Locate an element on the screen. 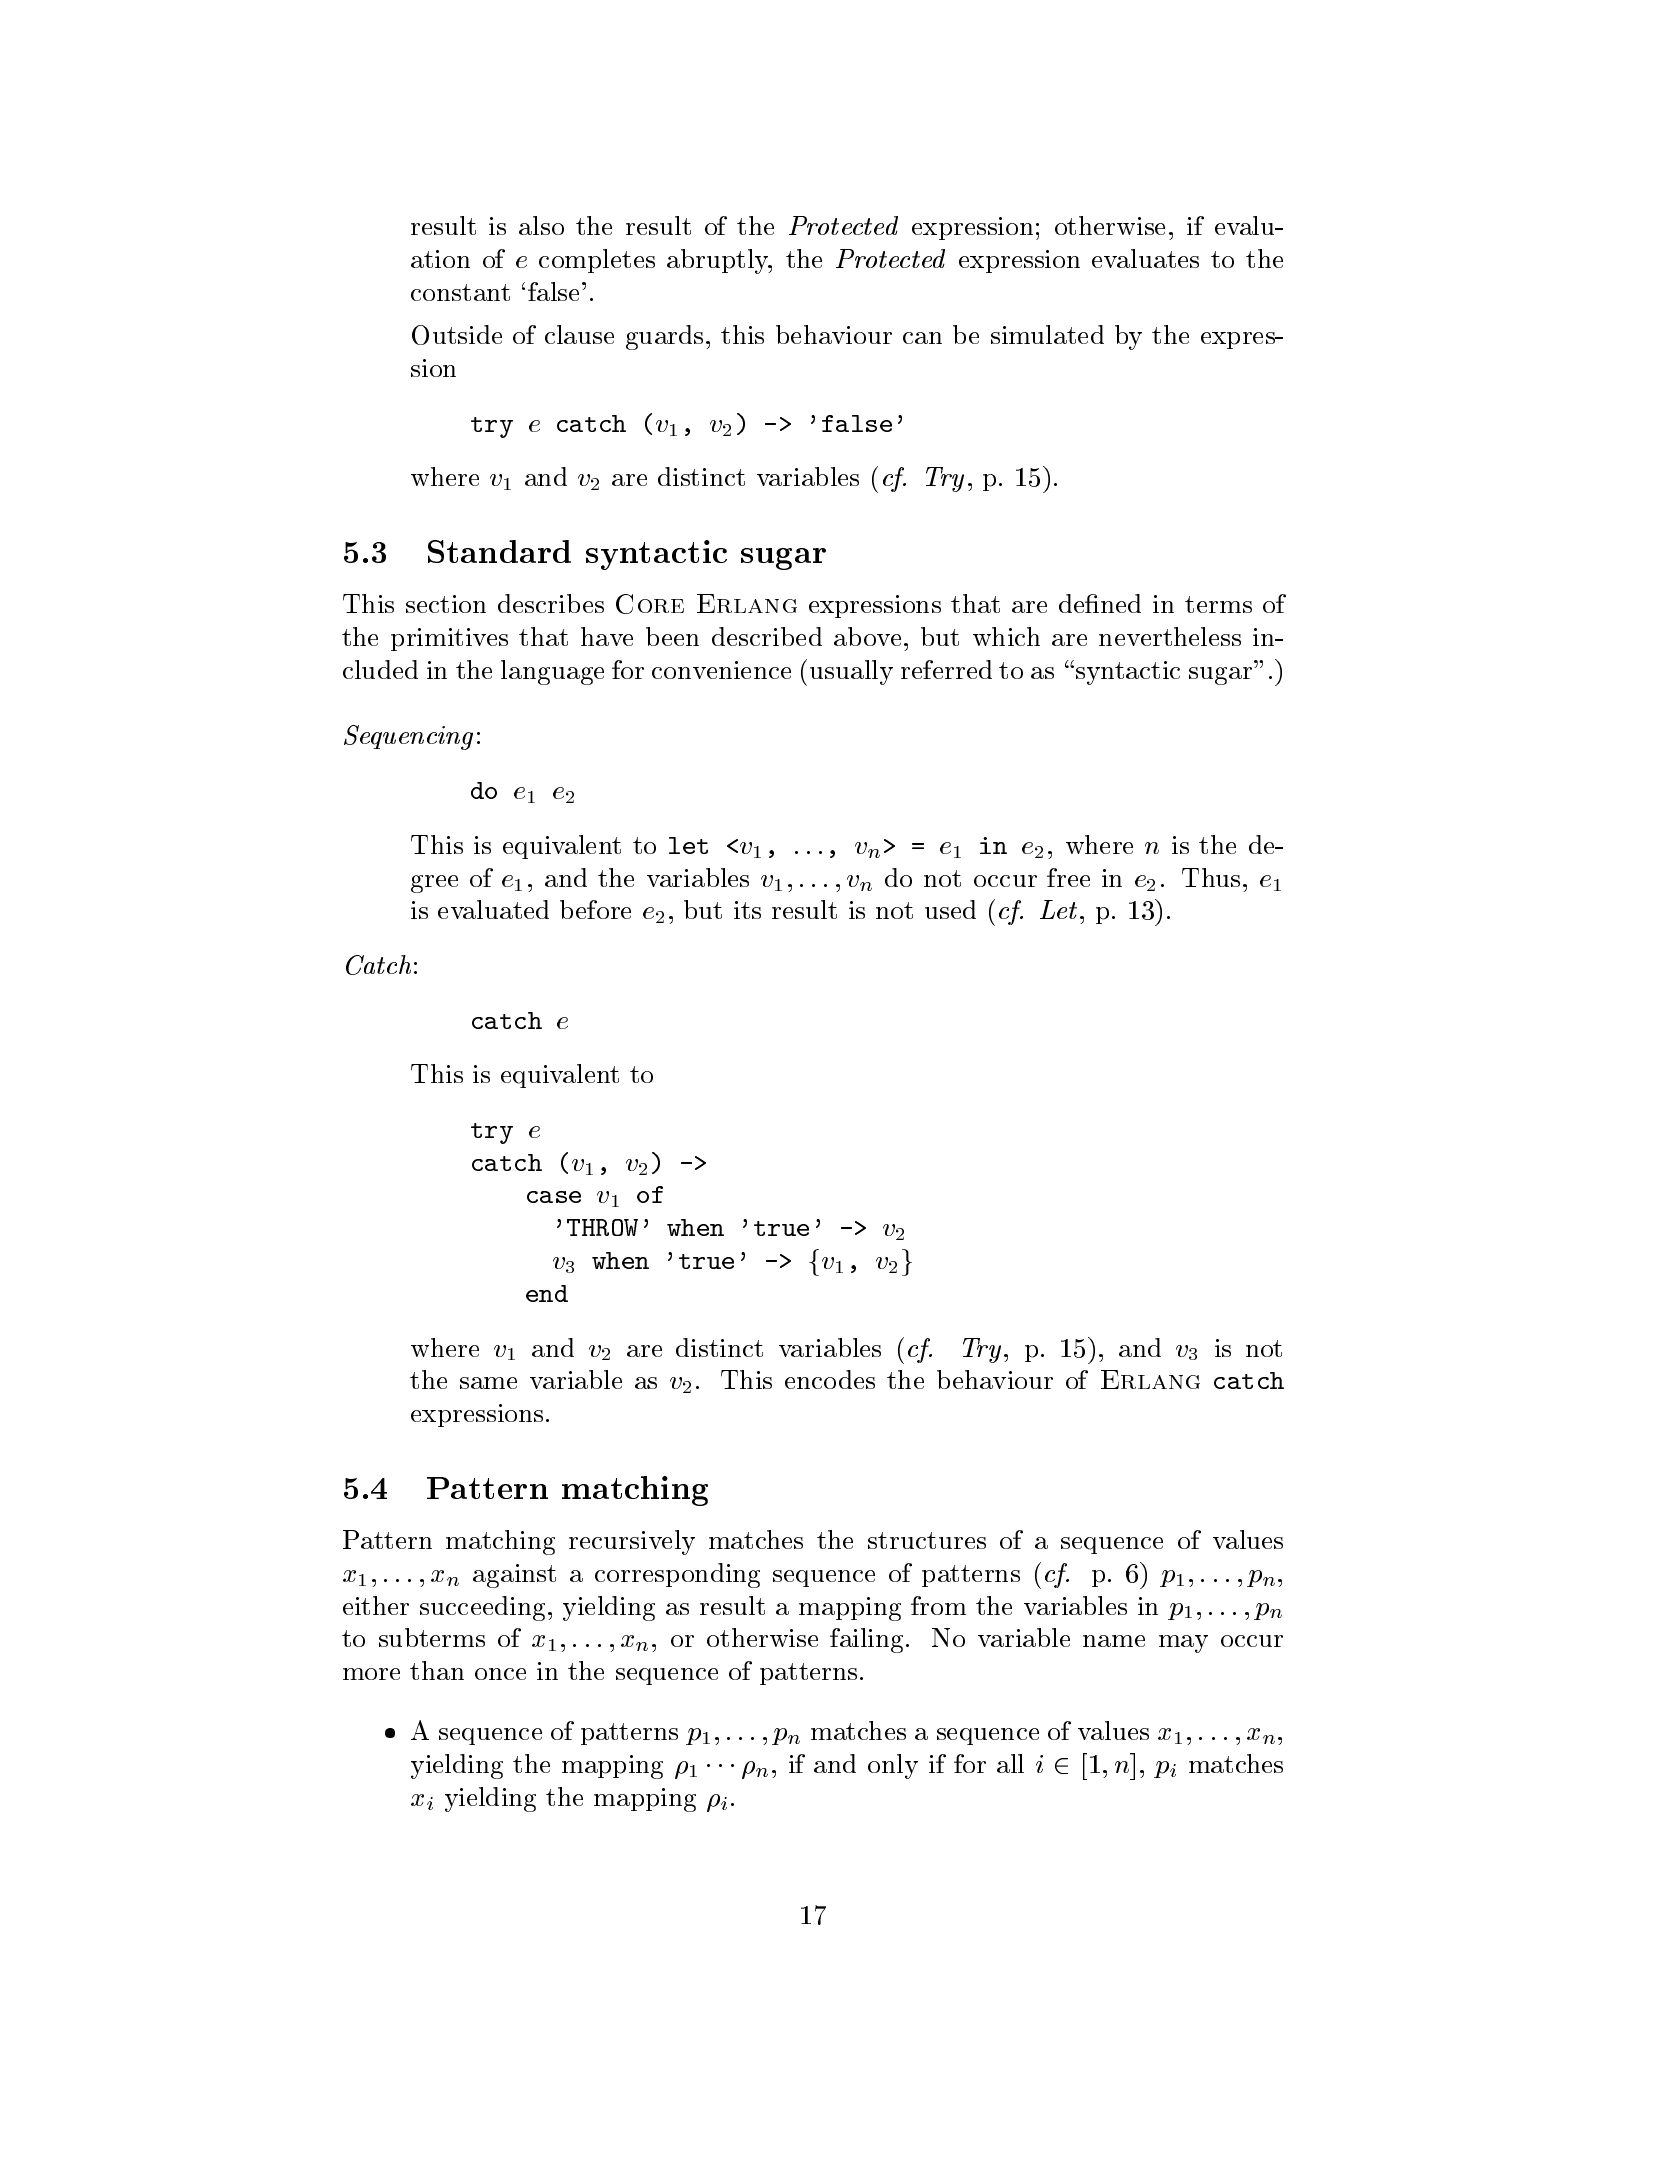  only is located at coordinates (893, 1766).
